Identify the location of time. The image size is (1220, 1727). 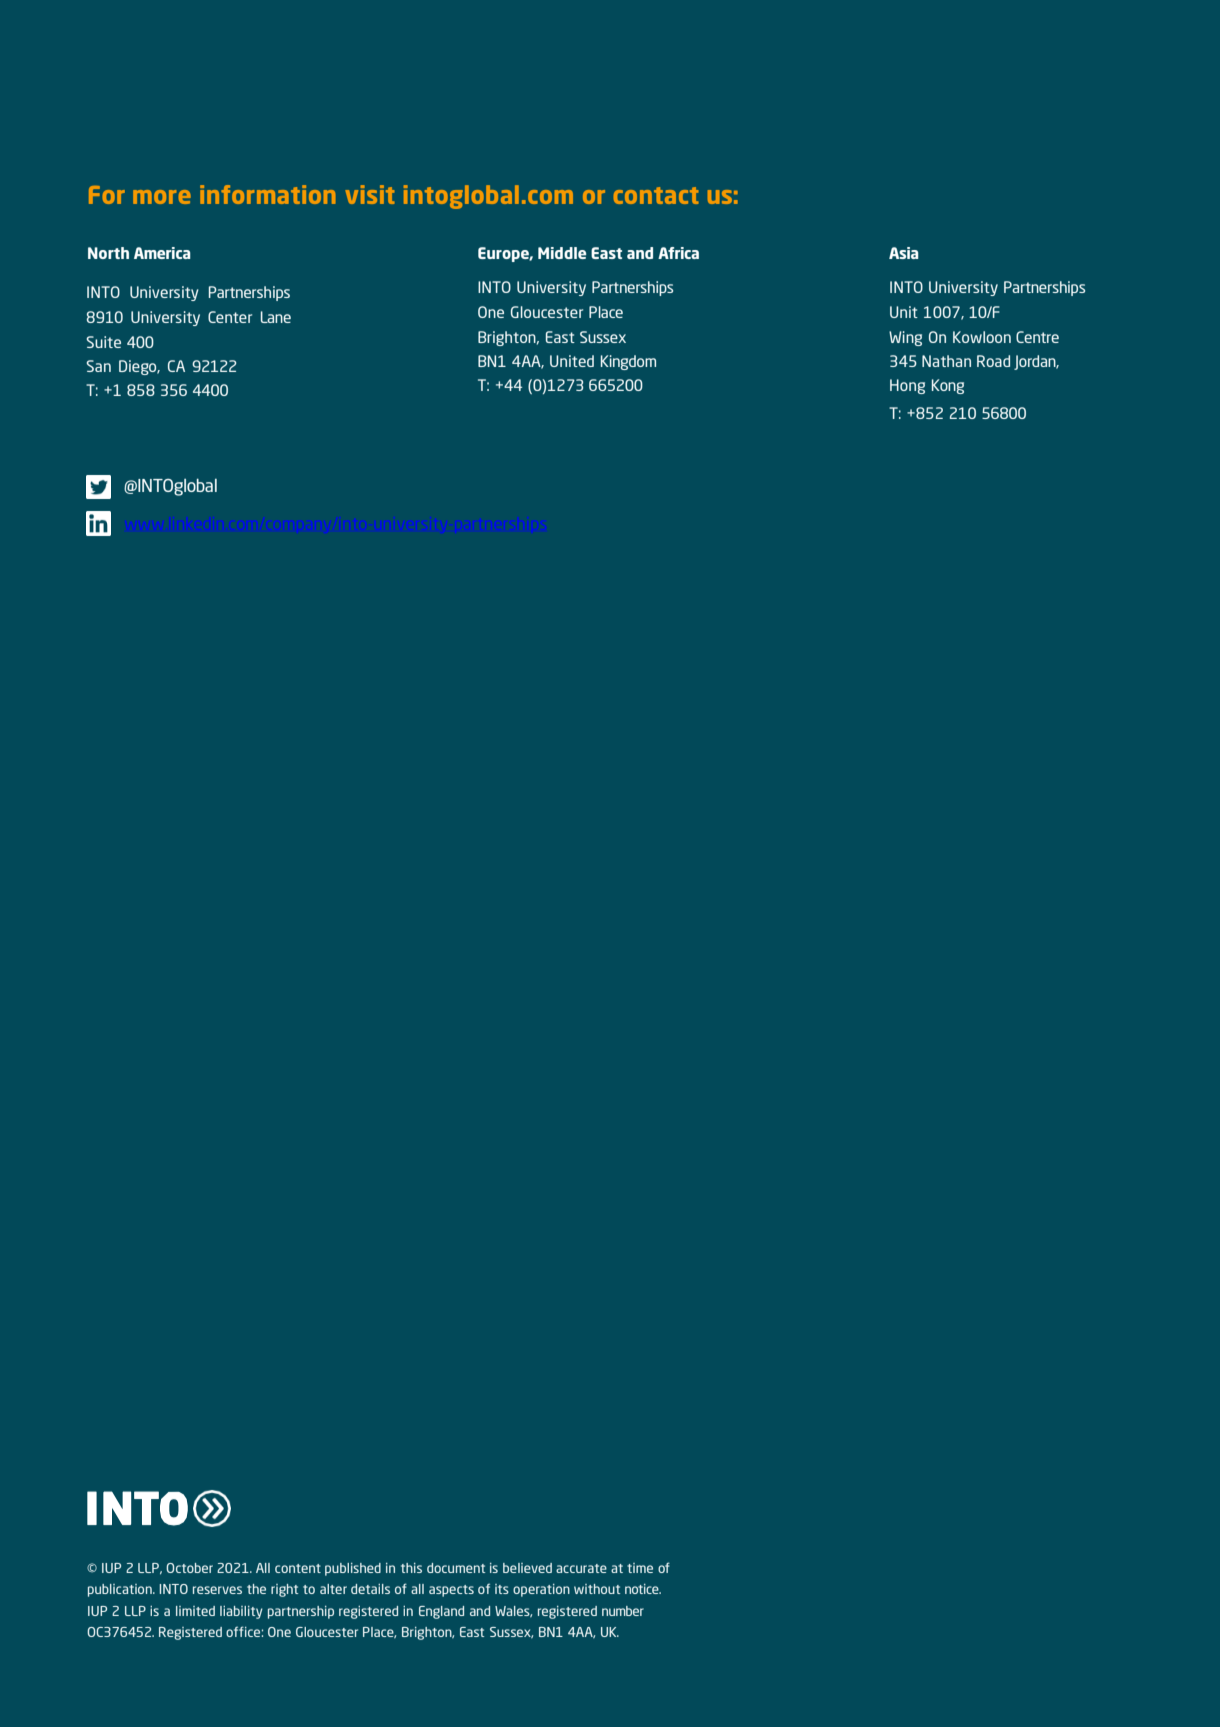
(640, 1568).
